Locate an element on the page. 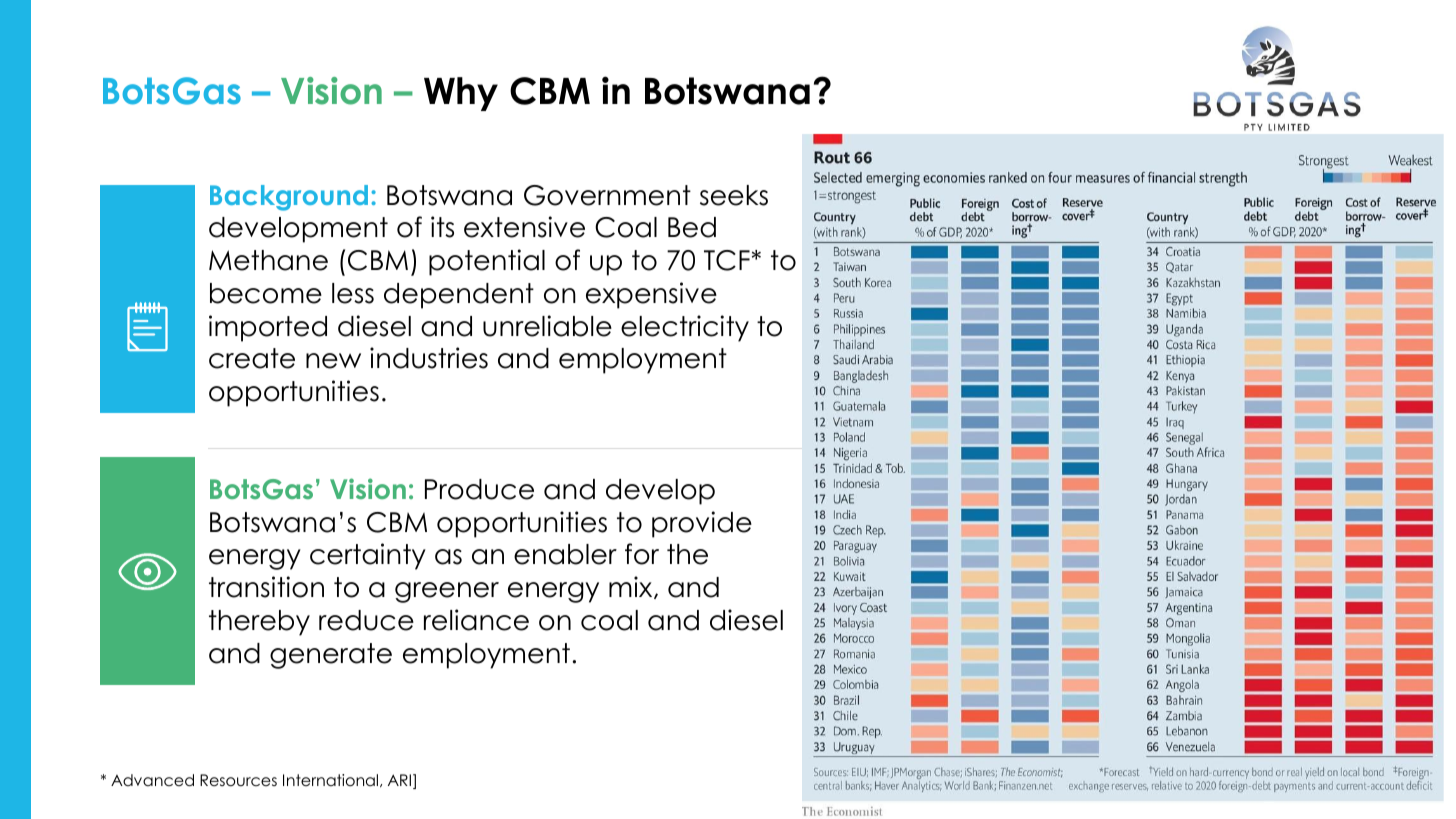  expensive is located at coordinates (651, 295).
